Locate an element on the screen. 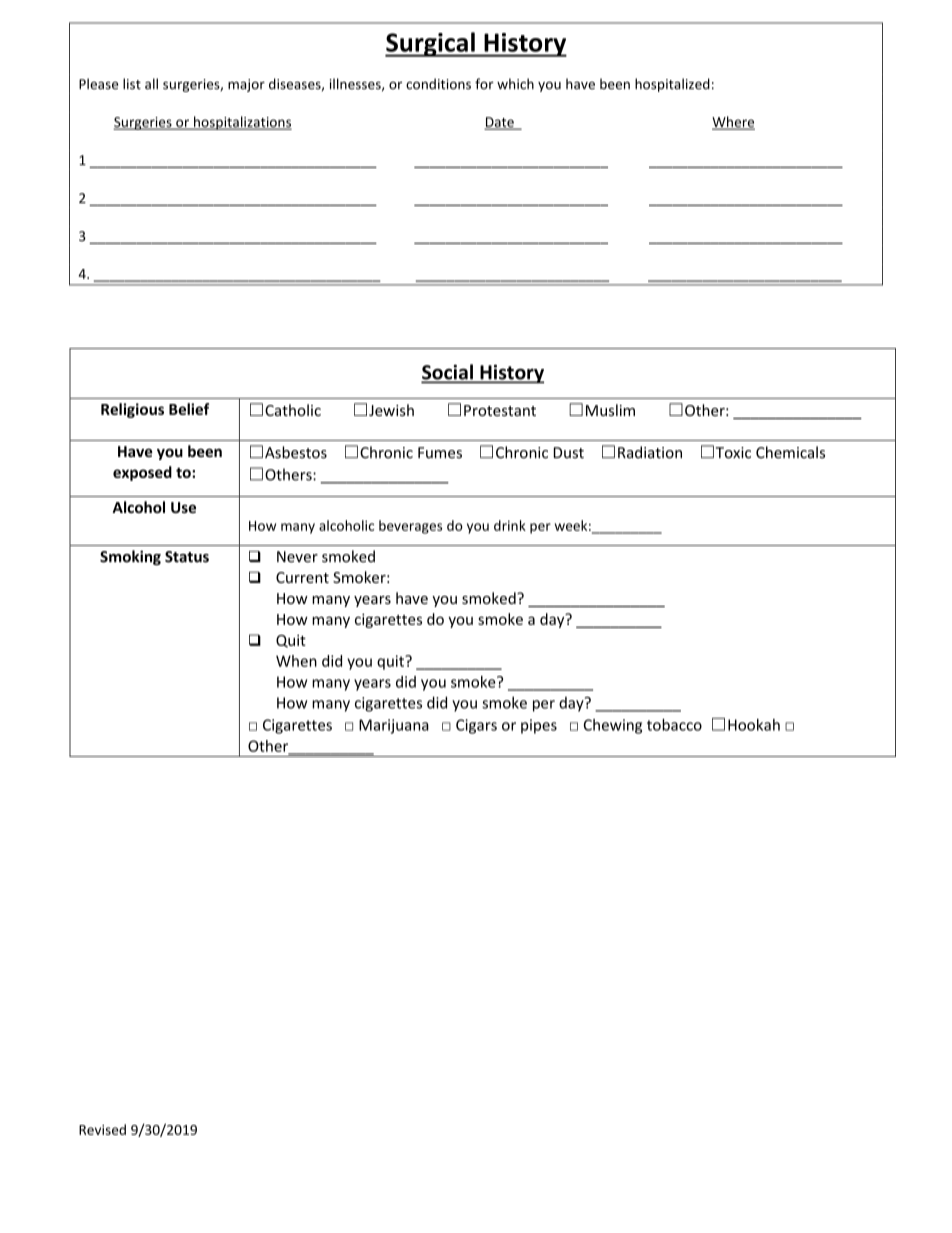 The width and height of the screenshot is (952, 1233). conditions is located at coordinates (438, 84).
